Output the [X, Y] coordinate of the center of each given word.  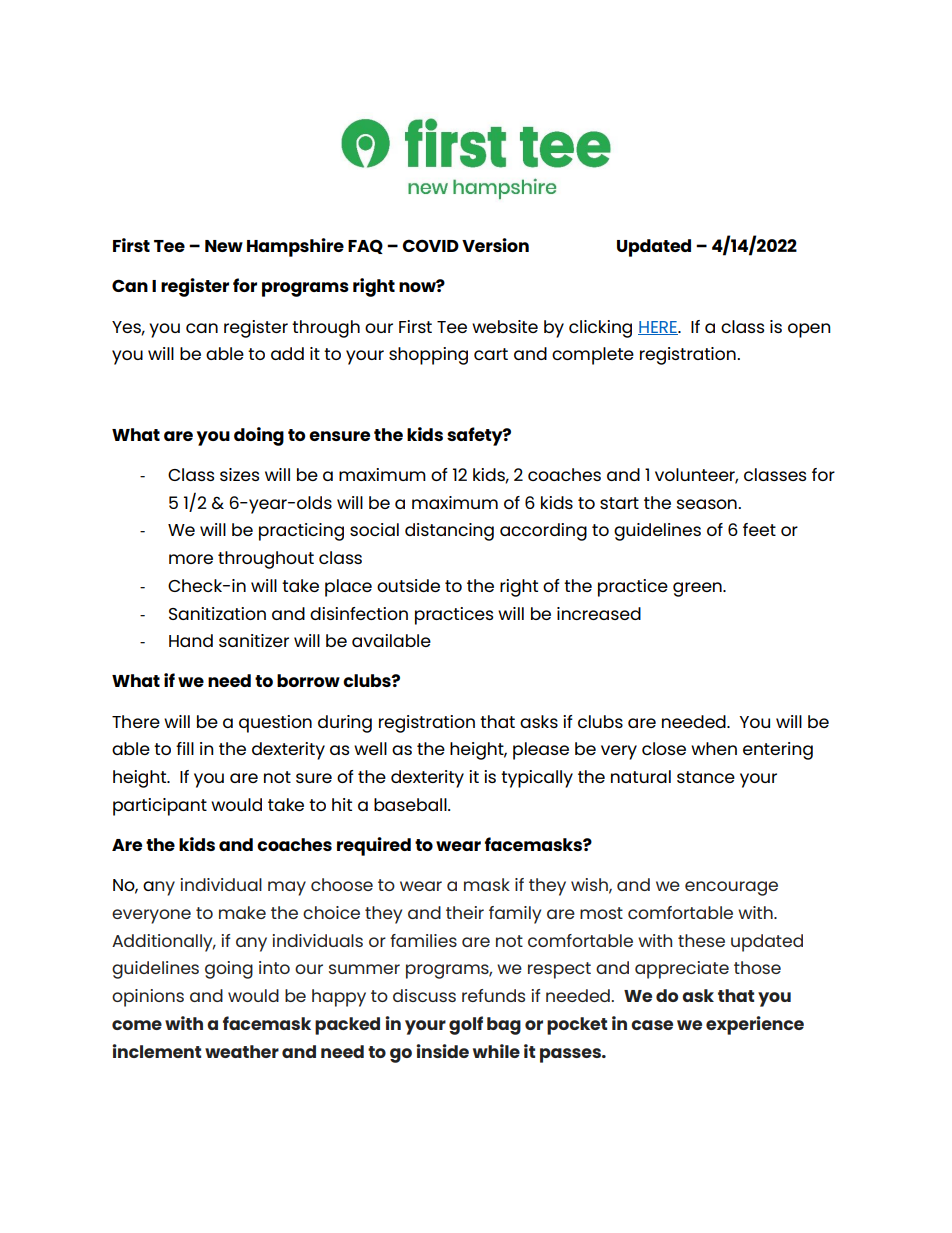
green [698, 589]
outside [408, 585]
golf [466, 1025]
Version [495, 245]
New [224, 246]
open [809, 330]
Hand [191, 640]
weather [242, 1051]
